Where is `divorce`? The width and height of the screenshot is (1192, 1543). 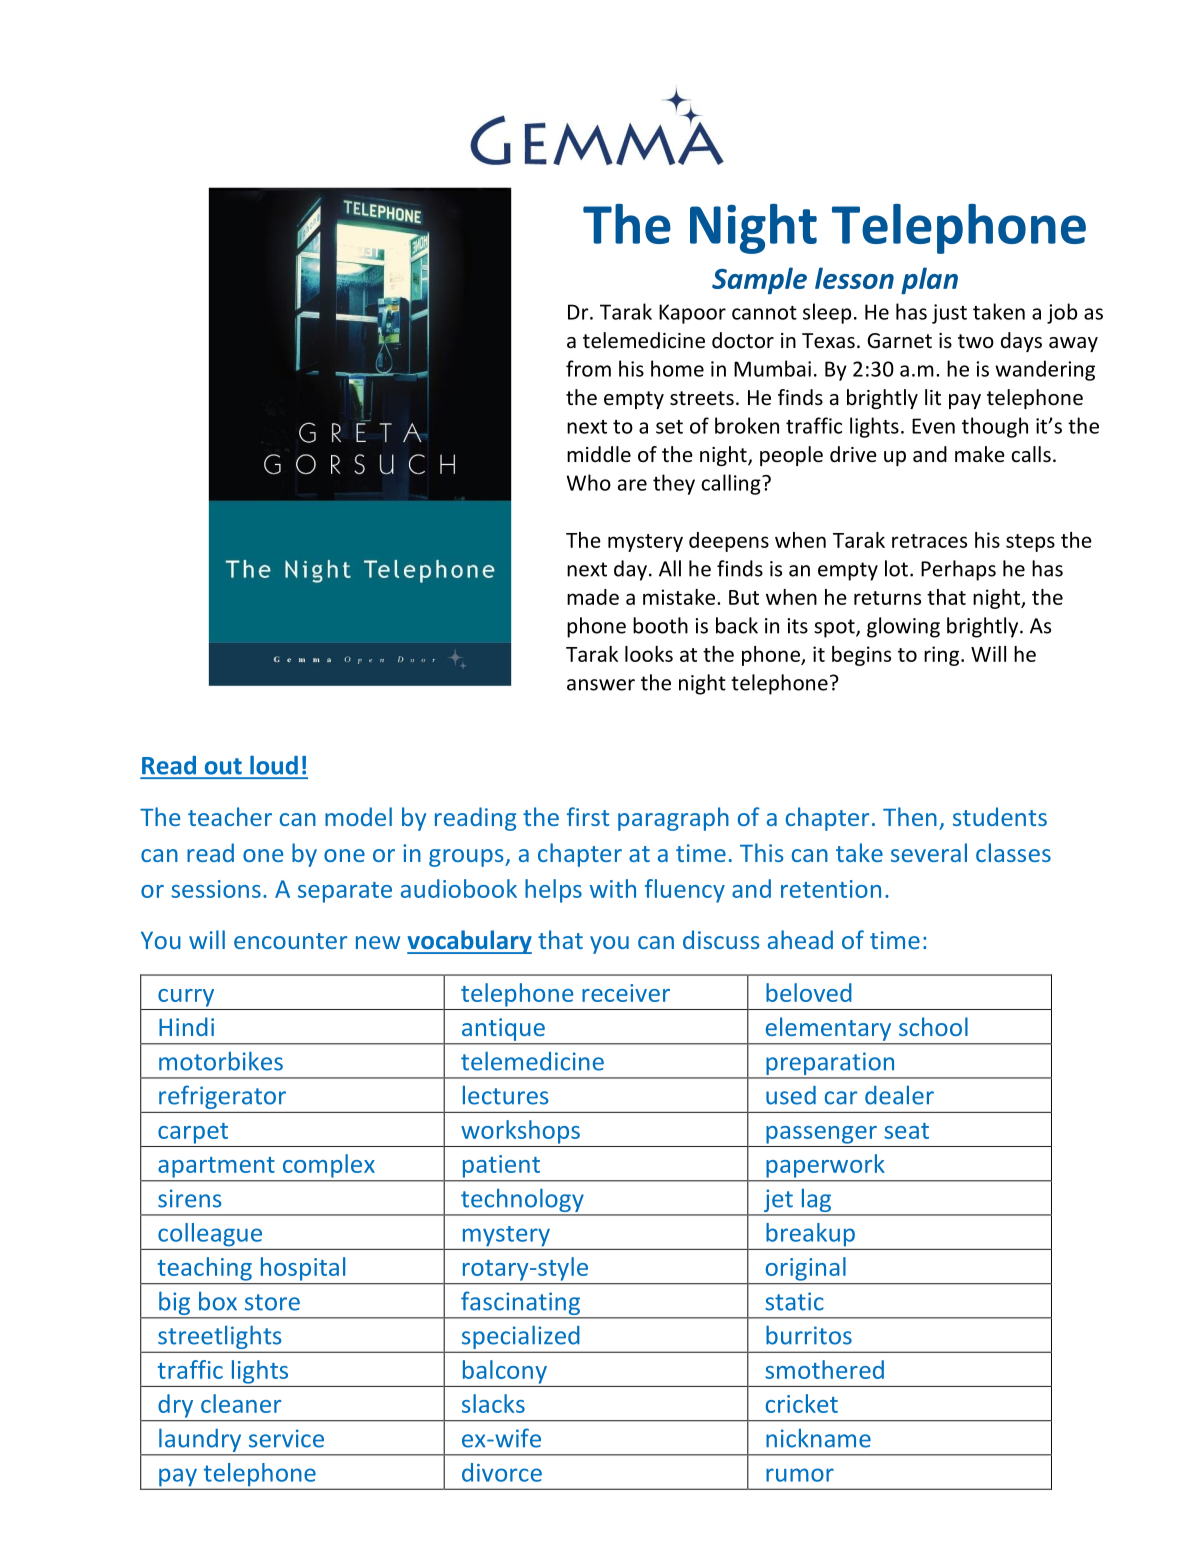 divorce is located at coordinates (502, 1472).
